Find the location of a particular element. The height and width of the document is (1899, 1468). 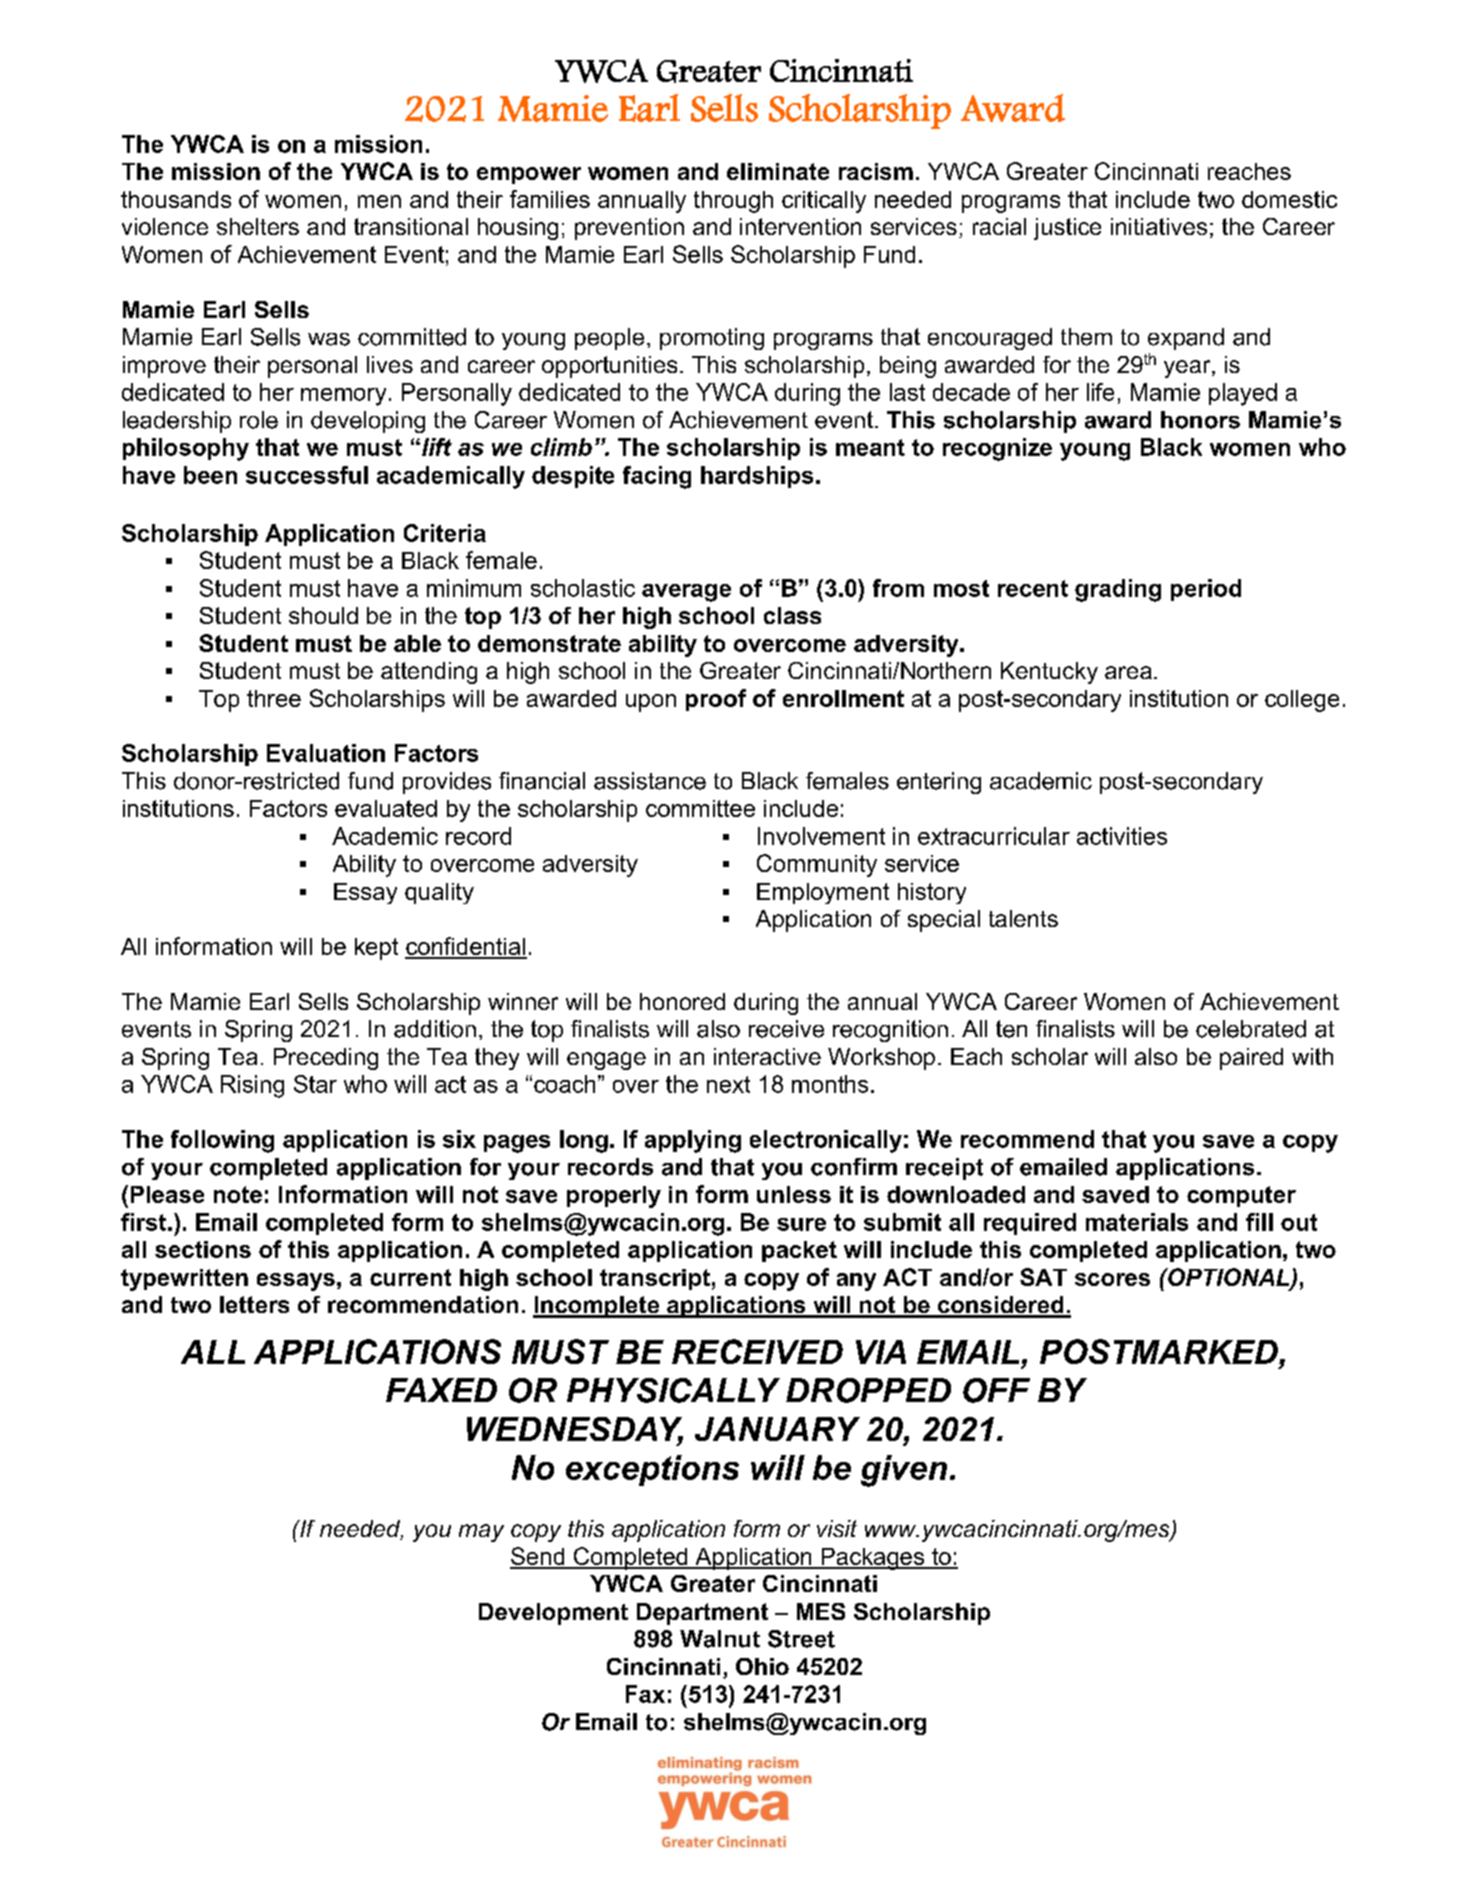

packet is located at coordinates (799, 1251).
